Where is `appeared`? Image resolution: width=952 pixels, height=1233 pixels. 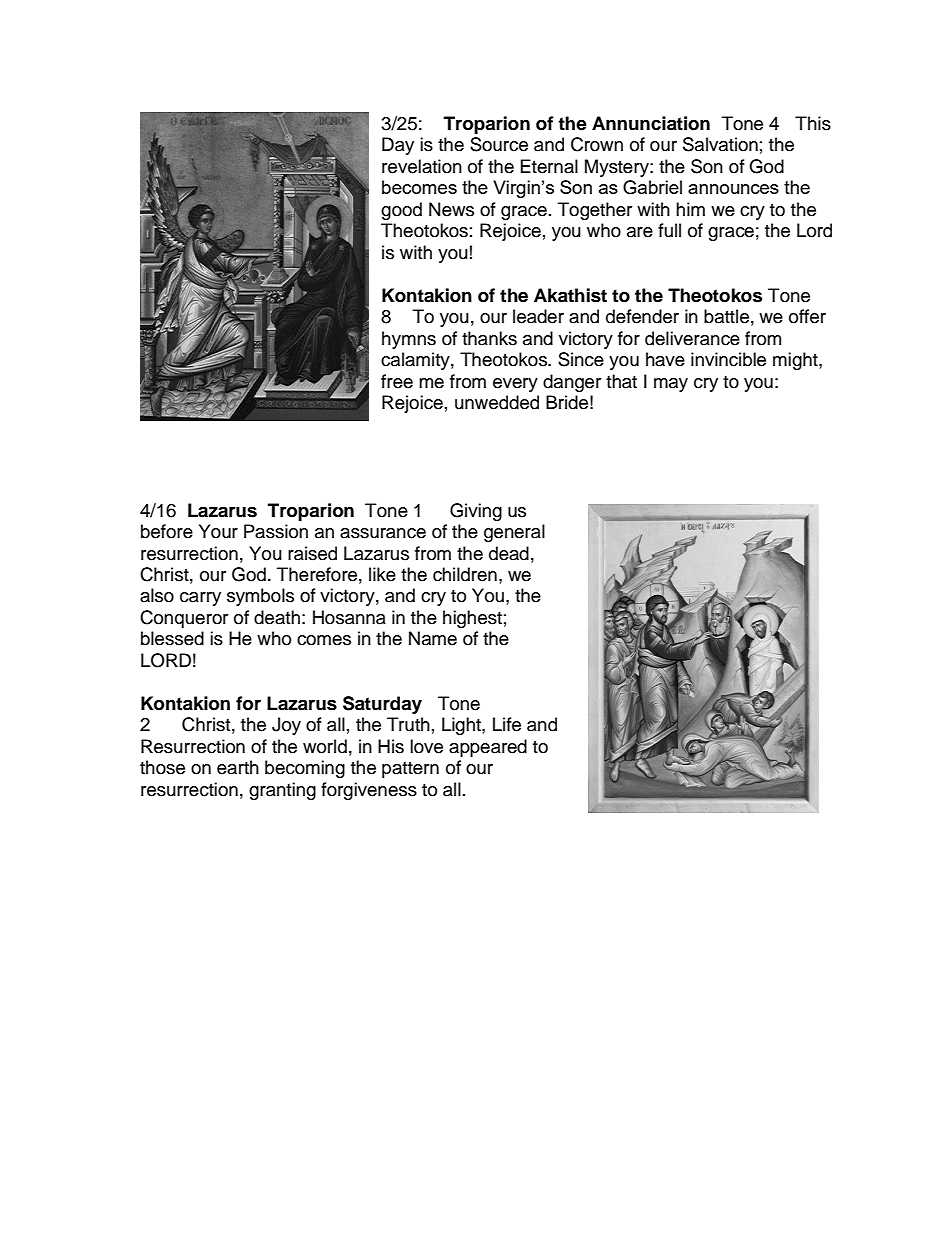 appeared is located at coordinates (488, 748).
